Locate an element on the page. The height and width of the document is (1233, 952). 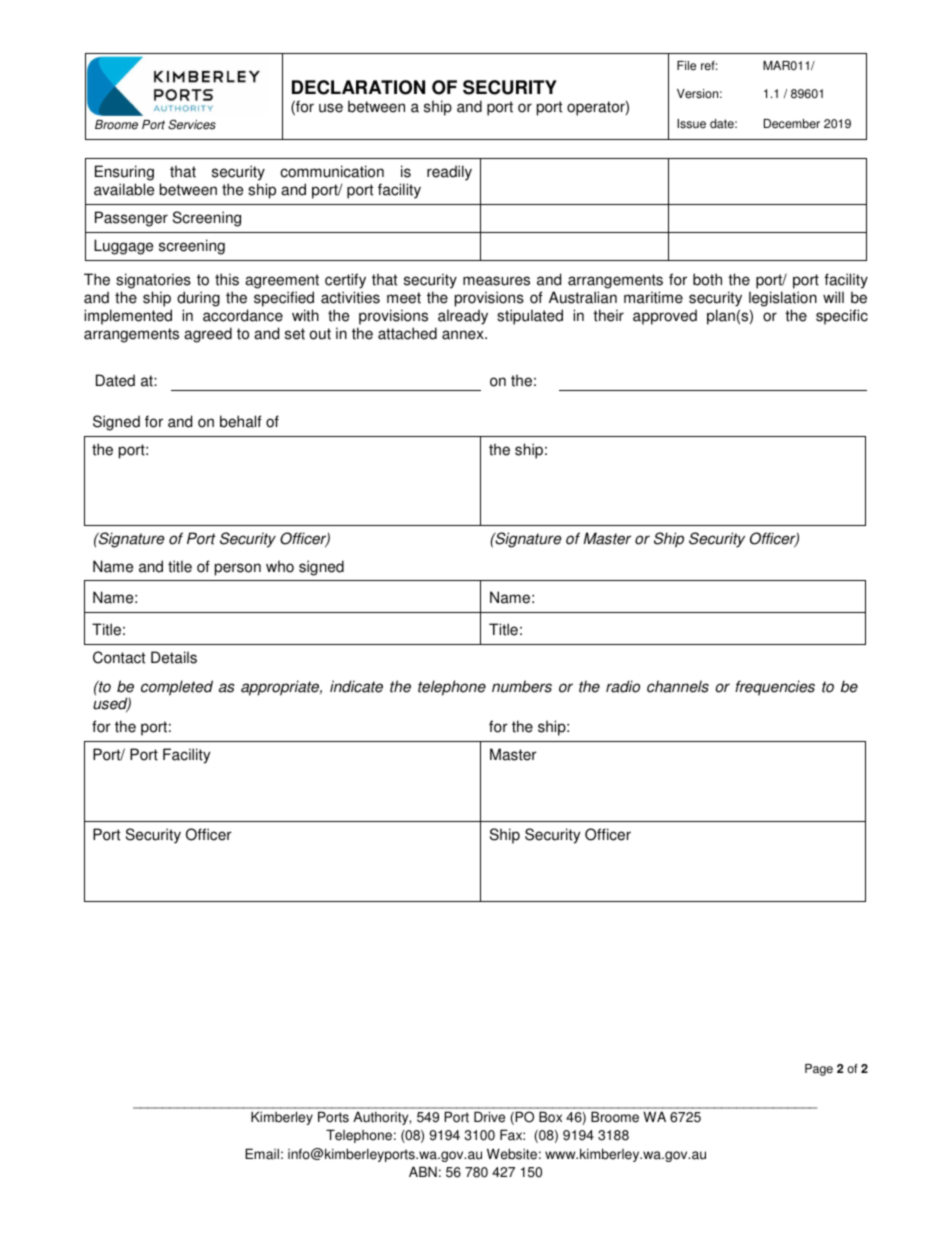
specific is located at coordinates (842, 317).
